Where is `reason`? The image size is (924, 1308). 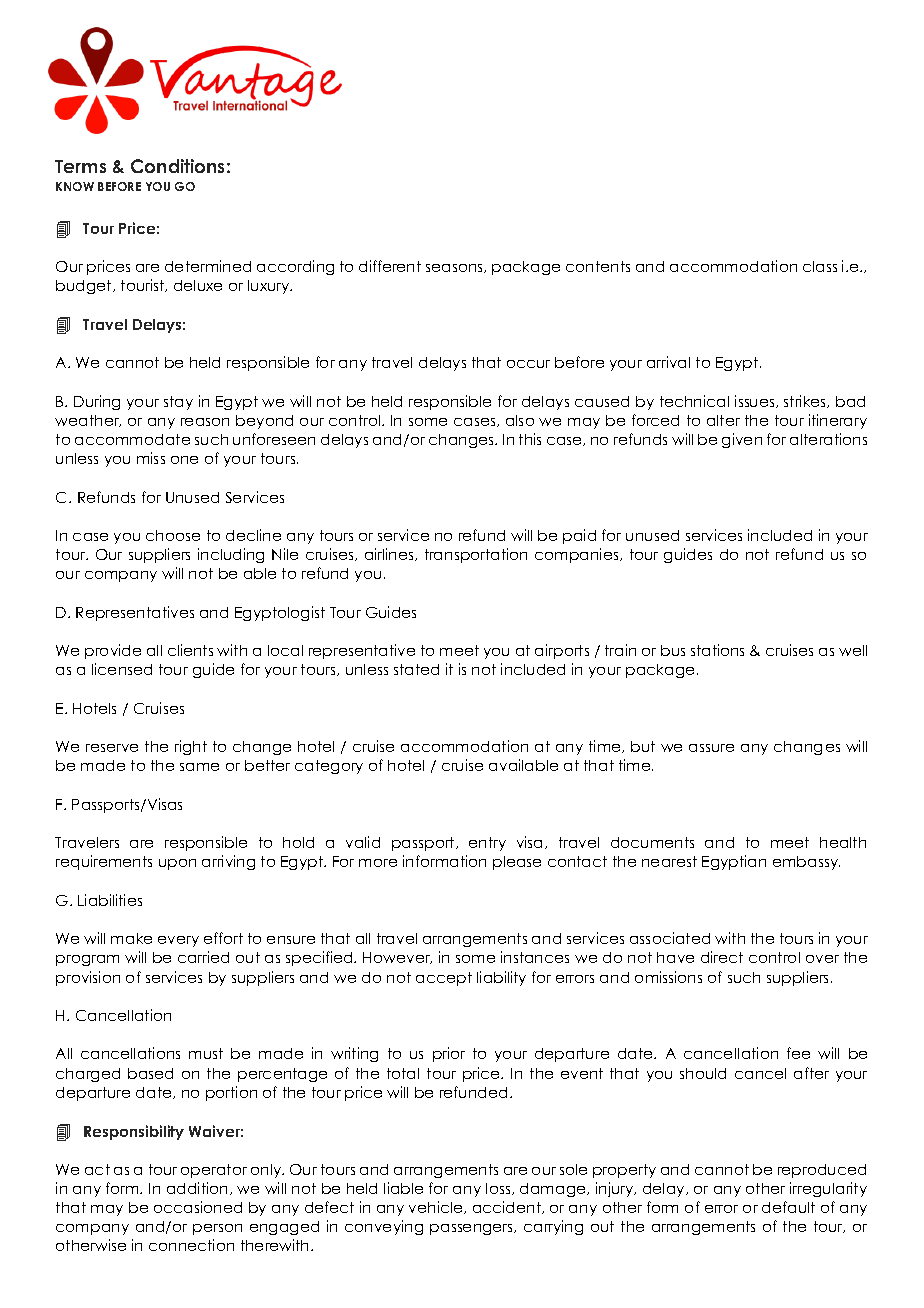
reason is located at coordinates (205, 422).
